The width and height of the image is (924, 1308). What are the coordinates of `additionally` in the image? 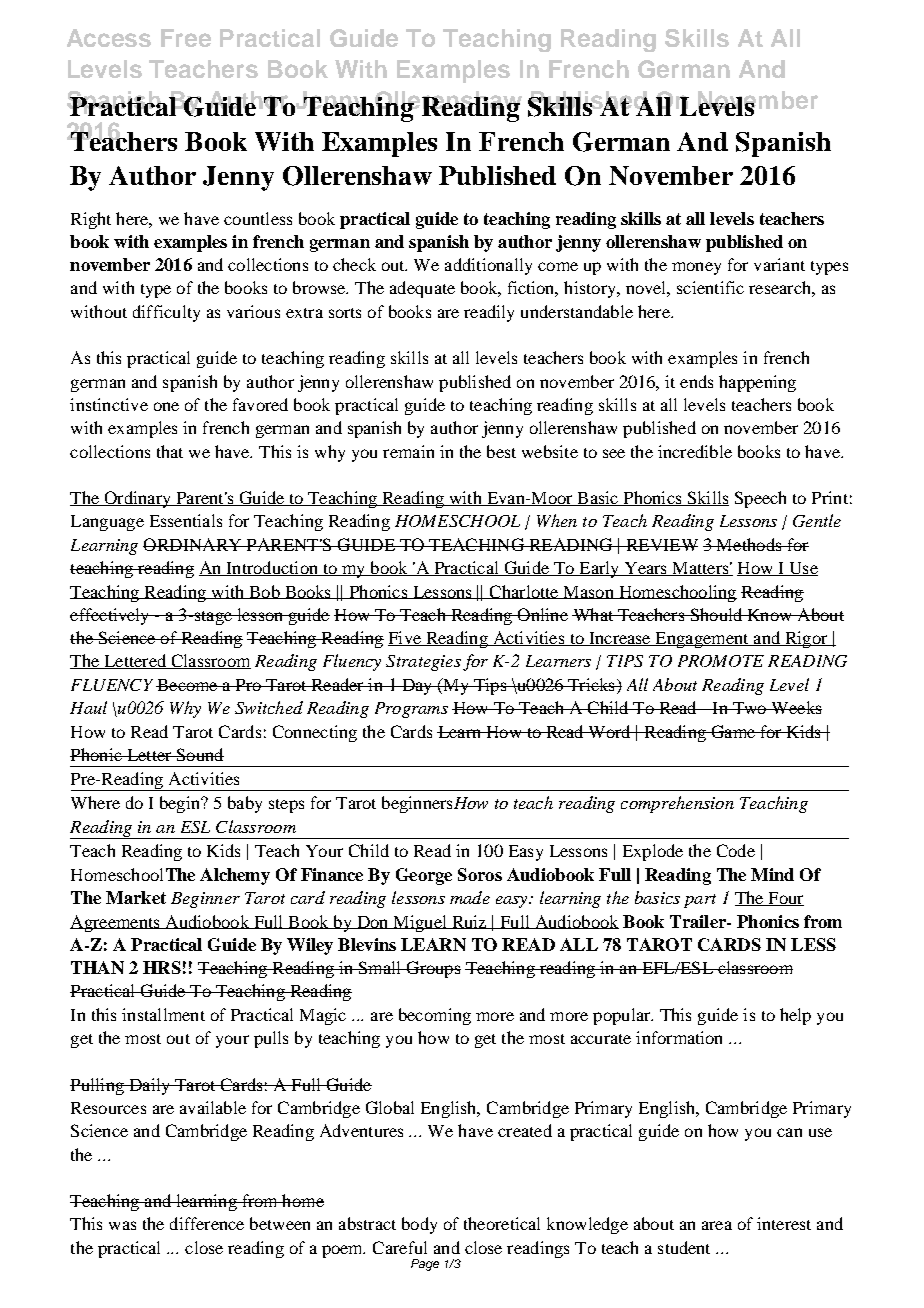 It's located at (488, 266).
